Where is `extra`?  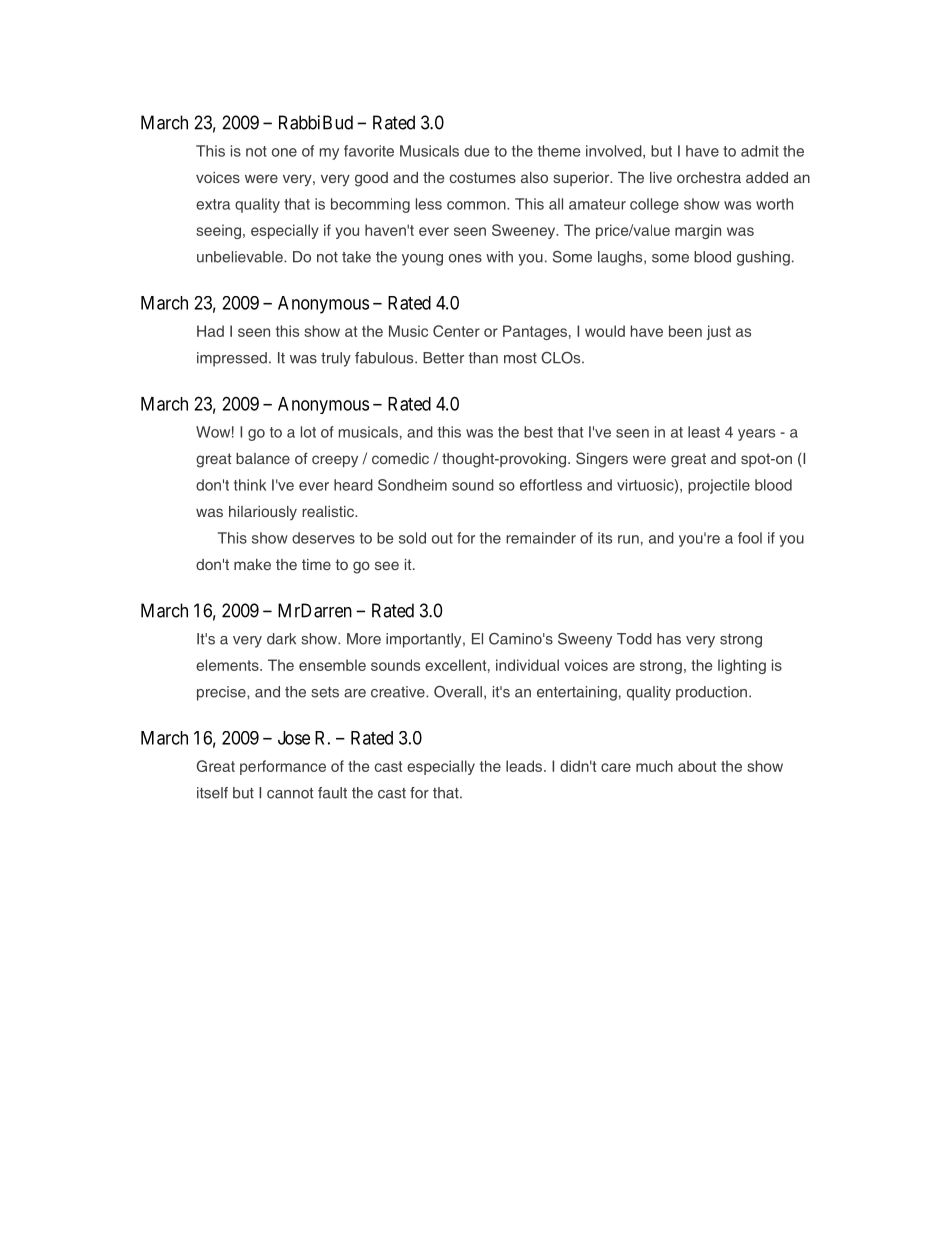
extra is located at coordinates (213, 204).
